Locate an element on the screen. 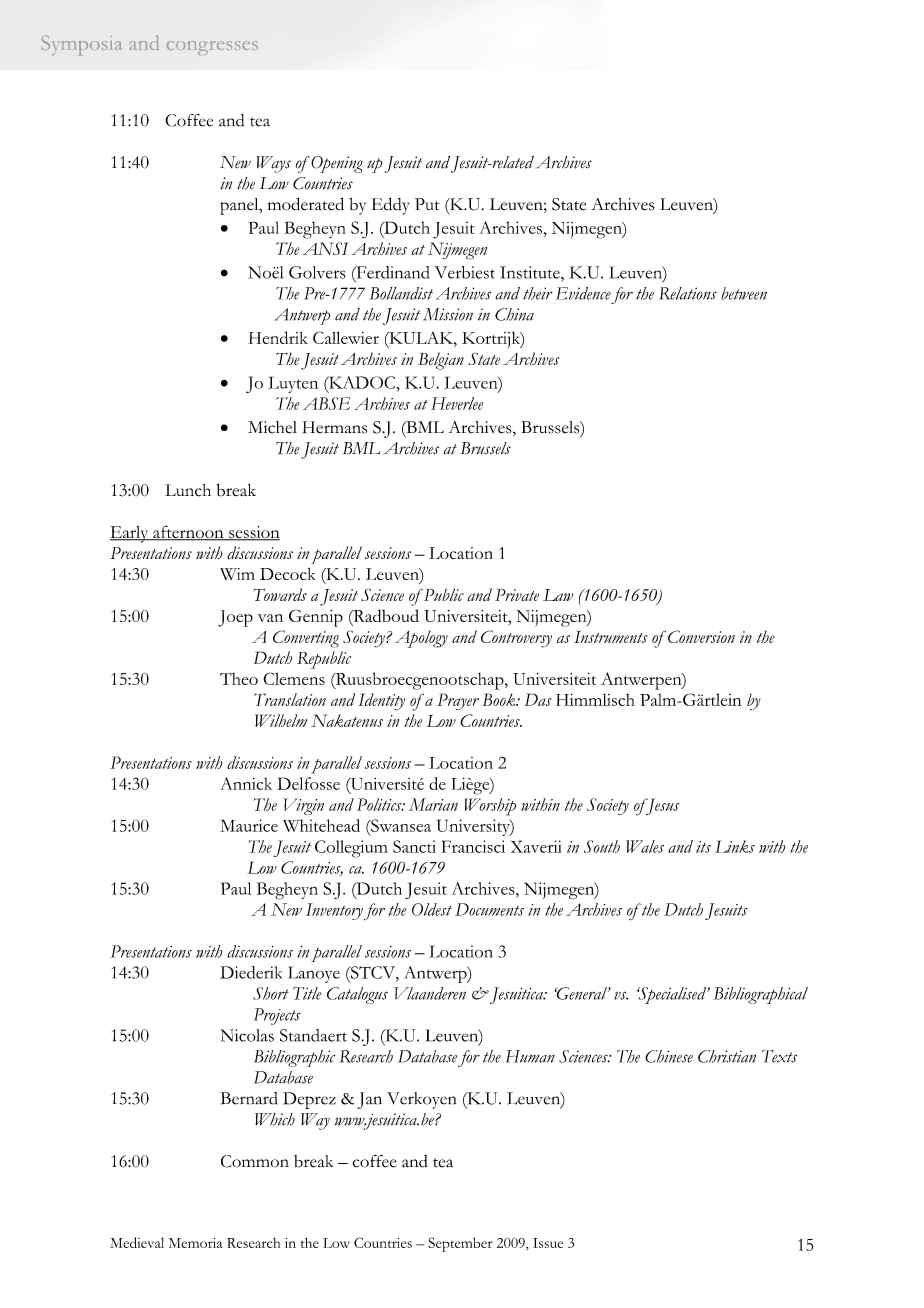  Short is located at coordinates (271, 993).
